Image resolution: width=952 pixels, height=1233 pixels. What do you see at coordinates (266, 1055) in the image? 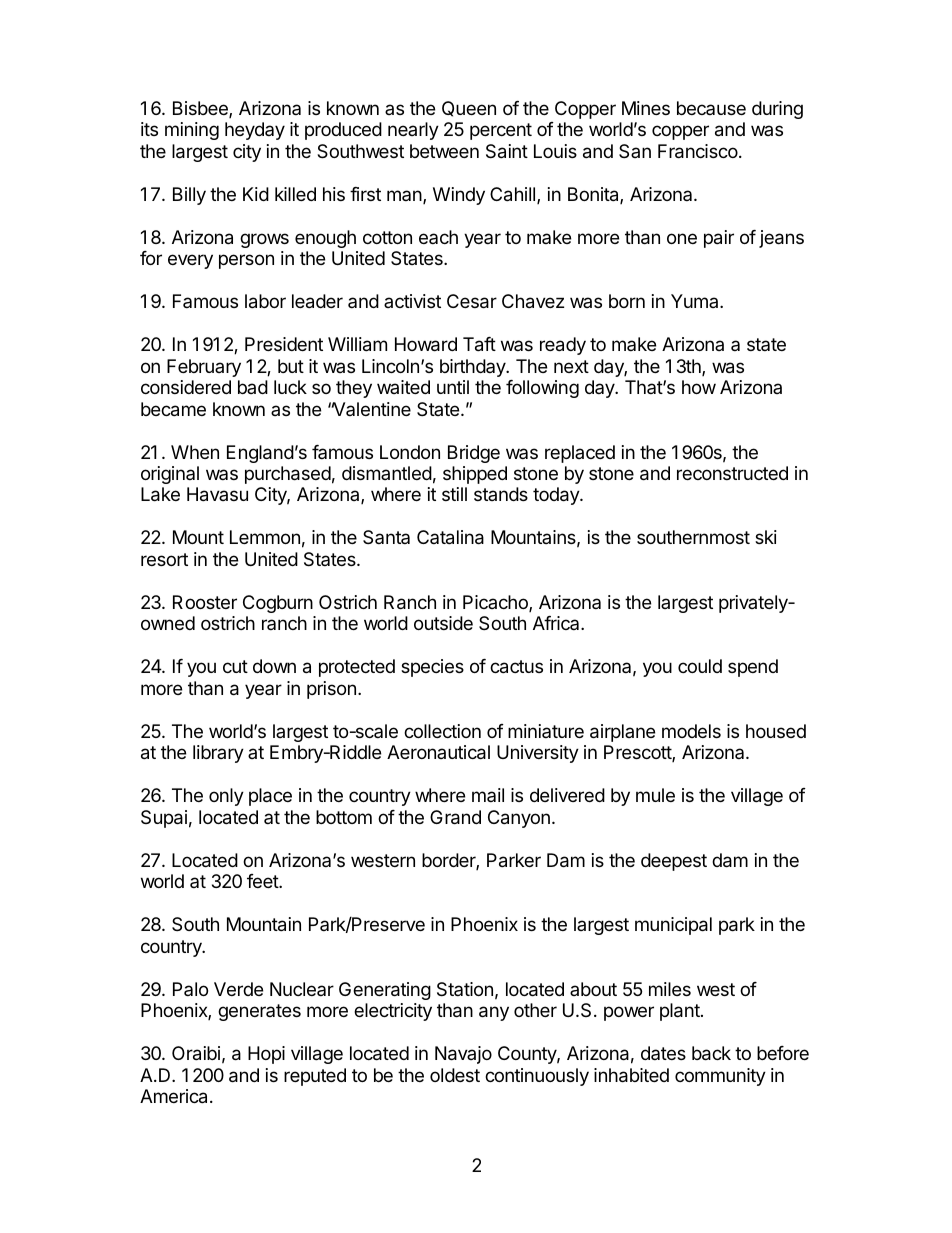
I see `Hopi` at bounding box center [266, 1055].
